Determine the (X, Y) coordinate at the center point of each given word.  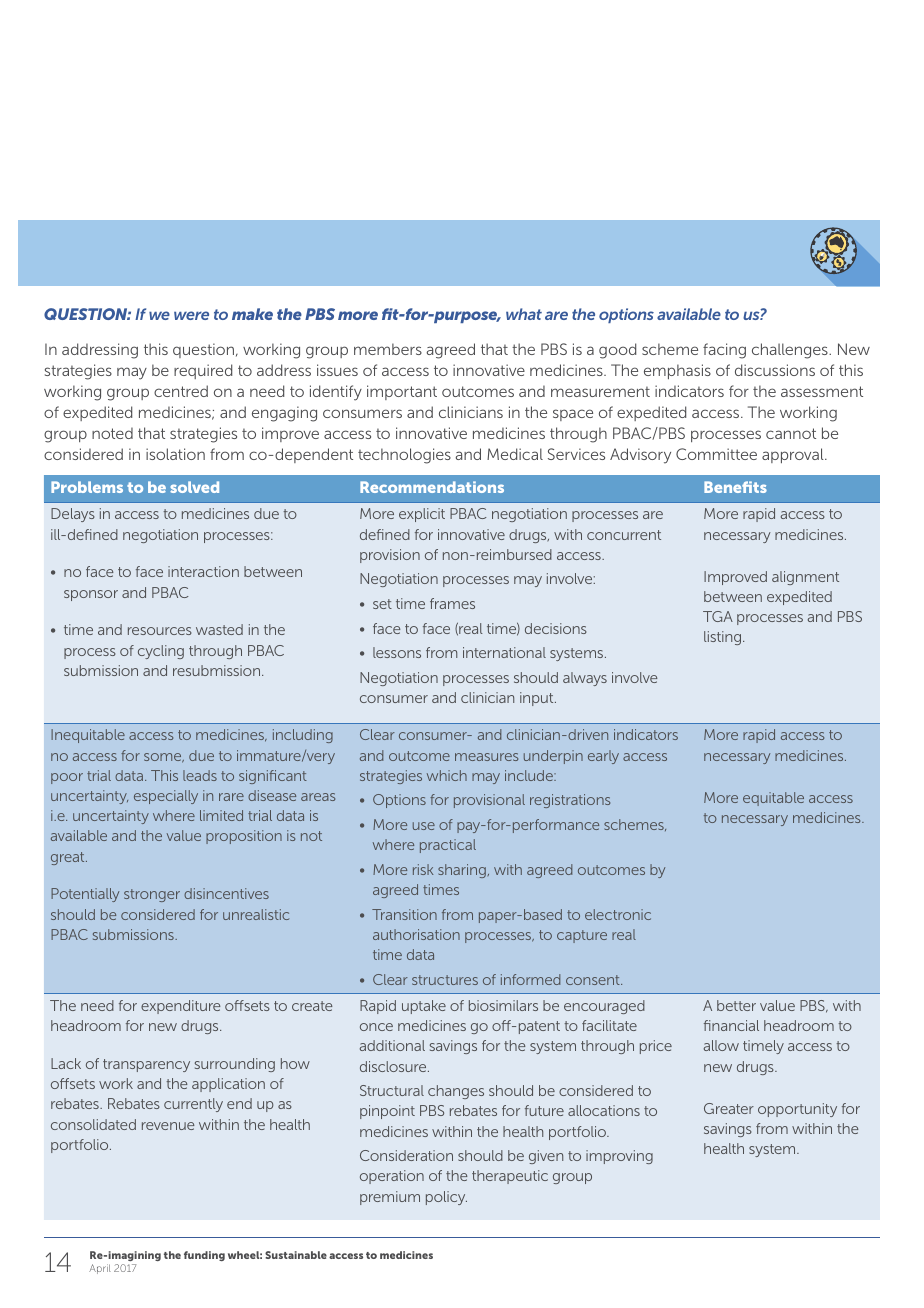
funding (204, 1256)
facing (724, 351)
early (603, 757)
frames (452, 603)
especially (166, 797)
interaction (203, 571)
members (388, 349)
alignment (805, 578)
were (191, 315)
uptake (424, 1007)
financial (731, 1025)
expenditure (181, 1007)
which (447, 775)
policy (446, 1198)
